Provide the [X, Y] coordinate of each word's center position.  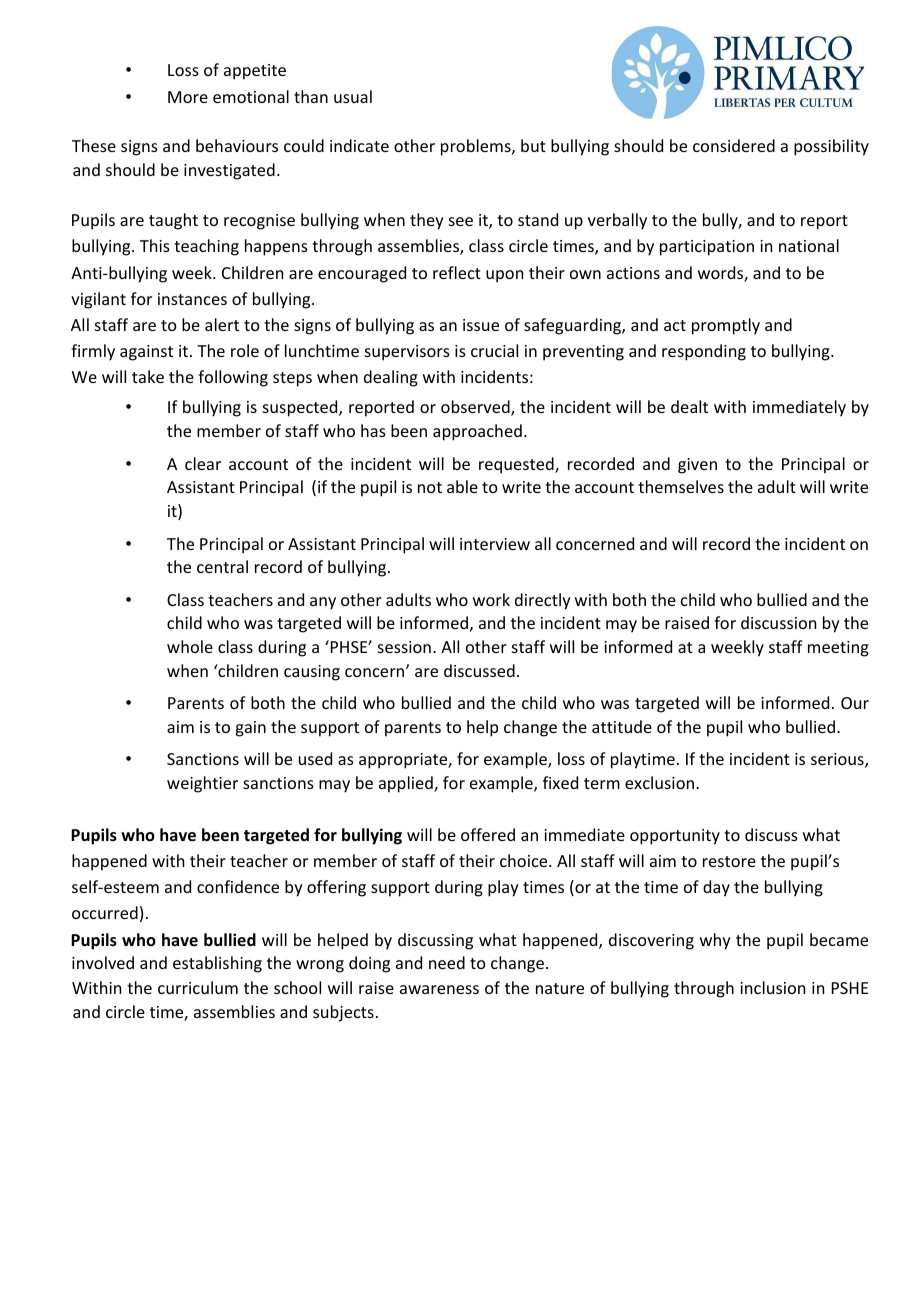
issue [481, 325]
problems [477, 147]
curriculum [198, 987]
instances [192, 299]
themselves [681, 486]
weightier [202, 784]
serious [838, 760]
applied [407, 784]
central [222, 566]
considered [734, 145]
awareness [439, 989]
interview [495, 544]
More [188, 97]
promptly [726, 326]
